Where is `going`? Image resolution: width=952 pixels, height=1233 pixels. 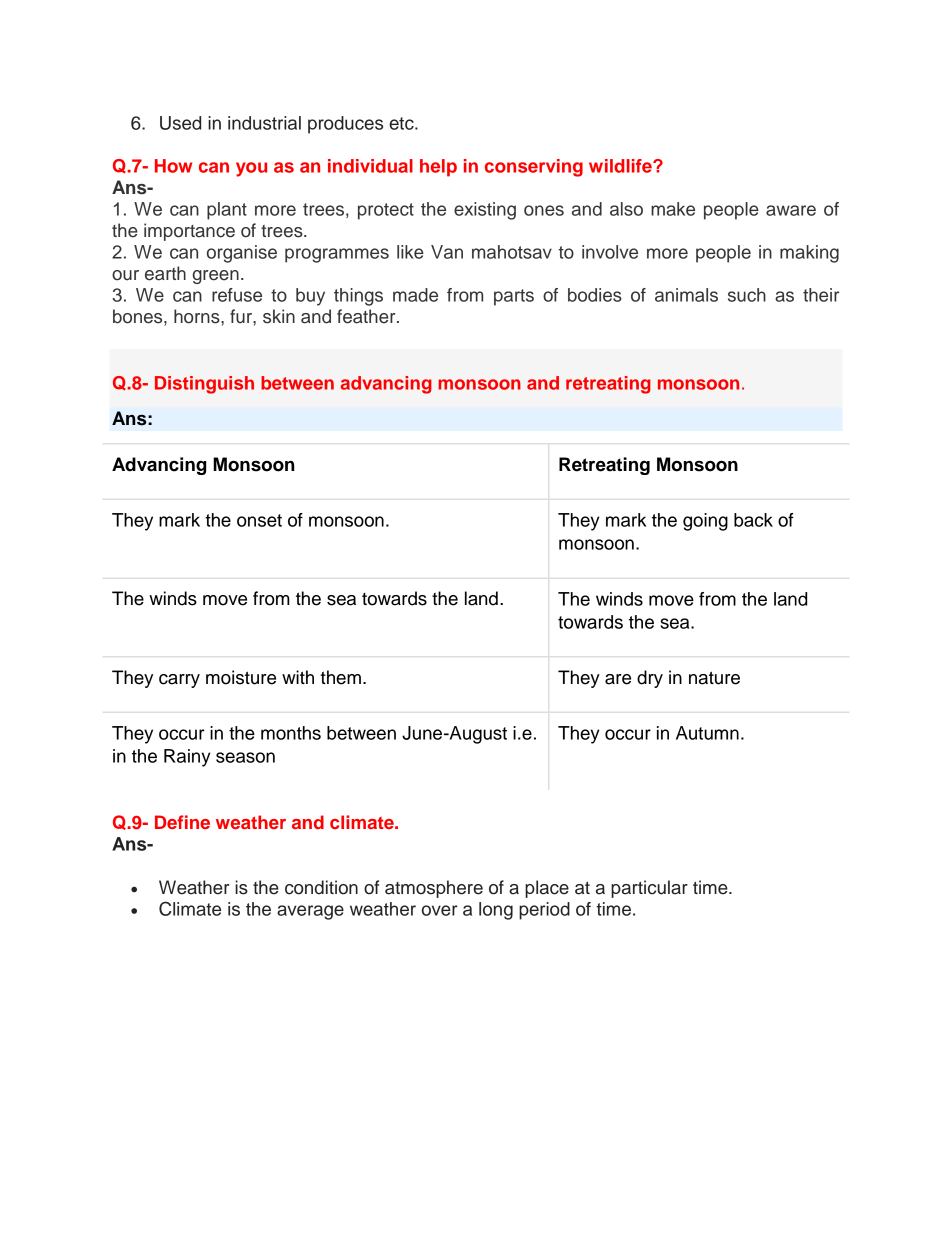
going is located at coordinates (705, 522).
